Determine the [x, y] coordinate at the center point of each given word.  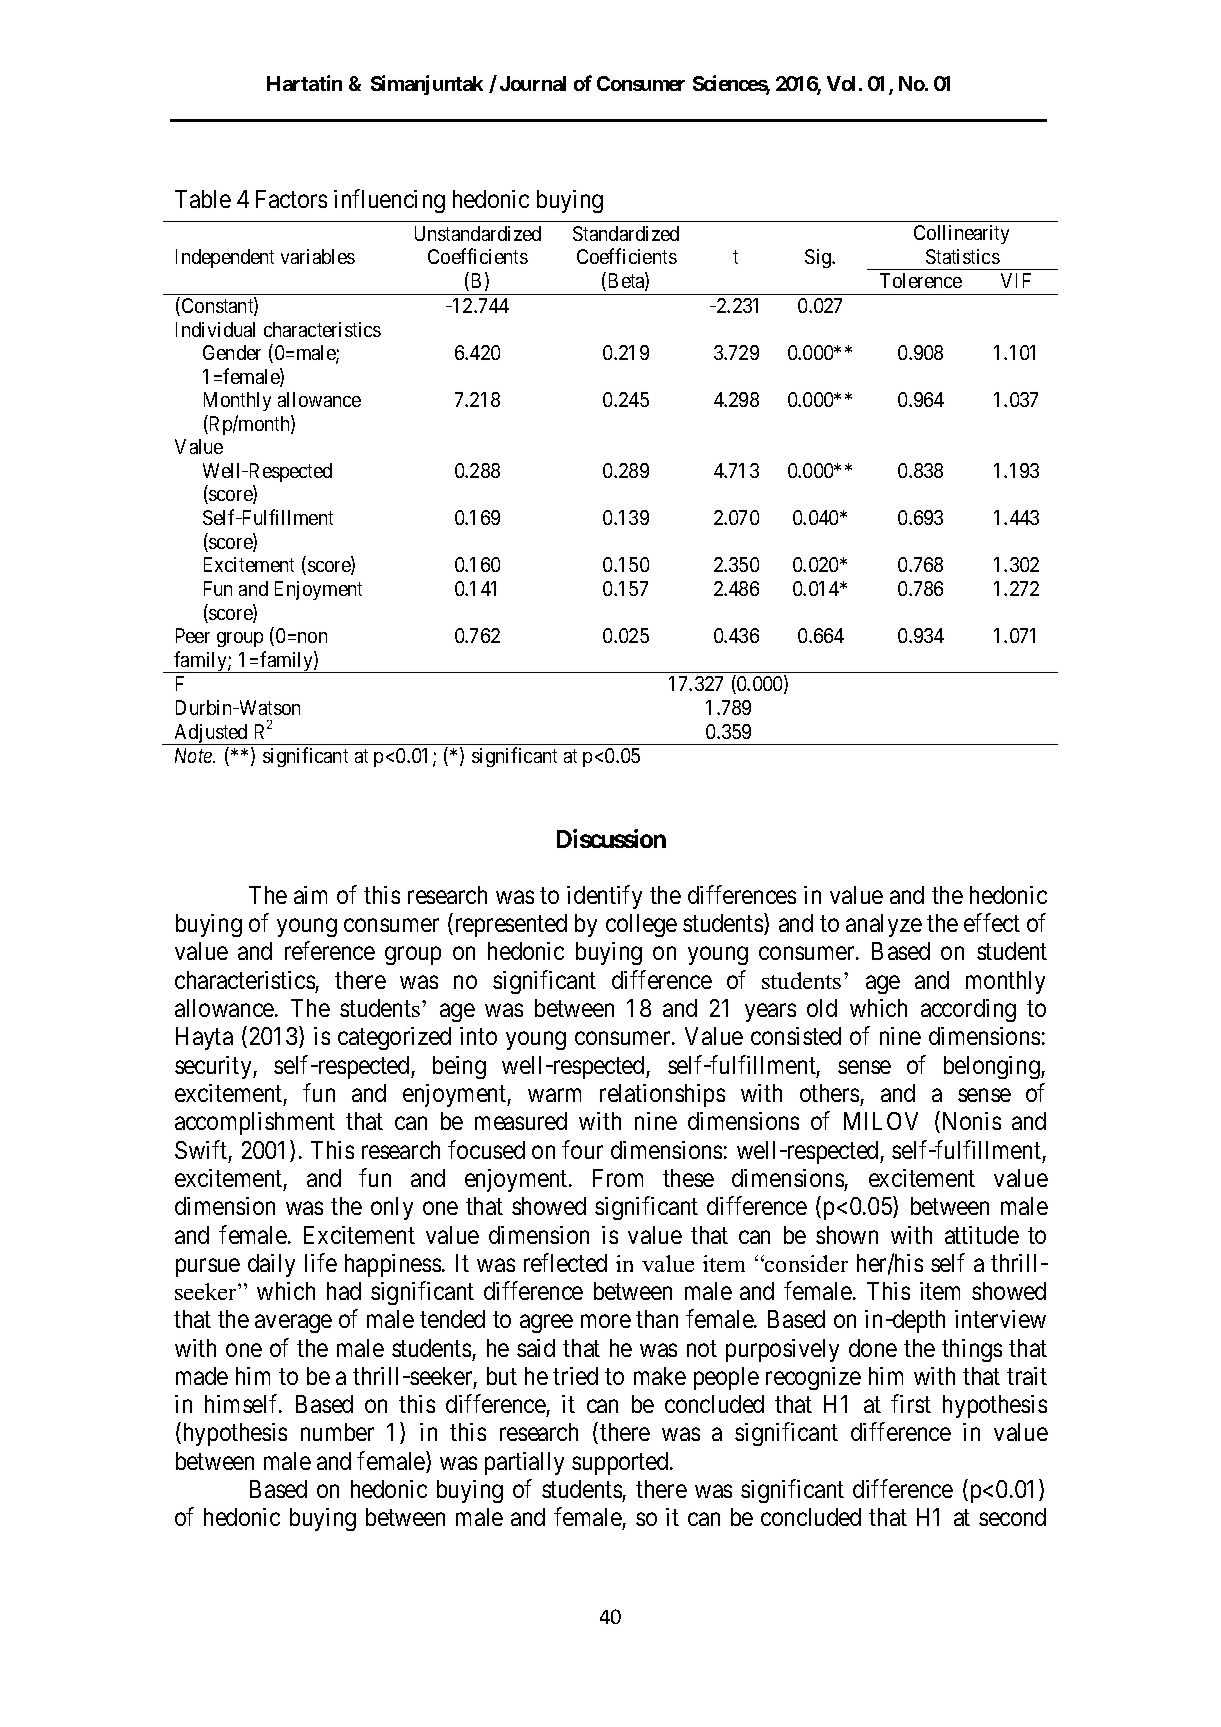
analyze [884, 925]
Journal [533, 83]
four [582, 1149]
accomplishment [255, 1123]
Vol [841, 83]
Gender [232, 352]
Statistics [963, 256]
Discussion [611, 838]
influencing [389, 201]
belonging [993, 1067]
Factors [291, 199]
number [337, 1432]
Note [195, 755]
